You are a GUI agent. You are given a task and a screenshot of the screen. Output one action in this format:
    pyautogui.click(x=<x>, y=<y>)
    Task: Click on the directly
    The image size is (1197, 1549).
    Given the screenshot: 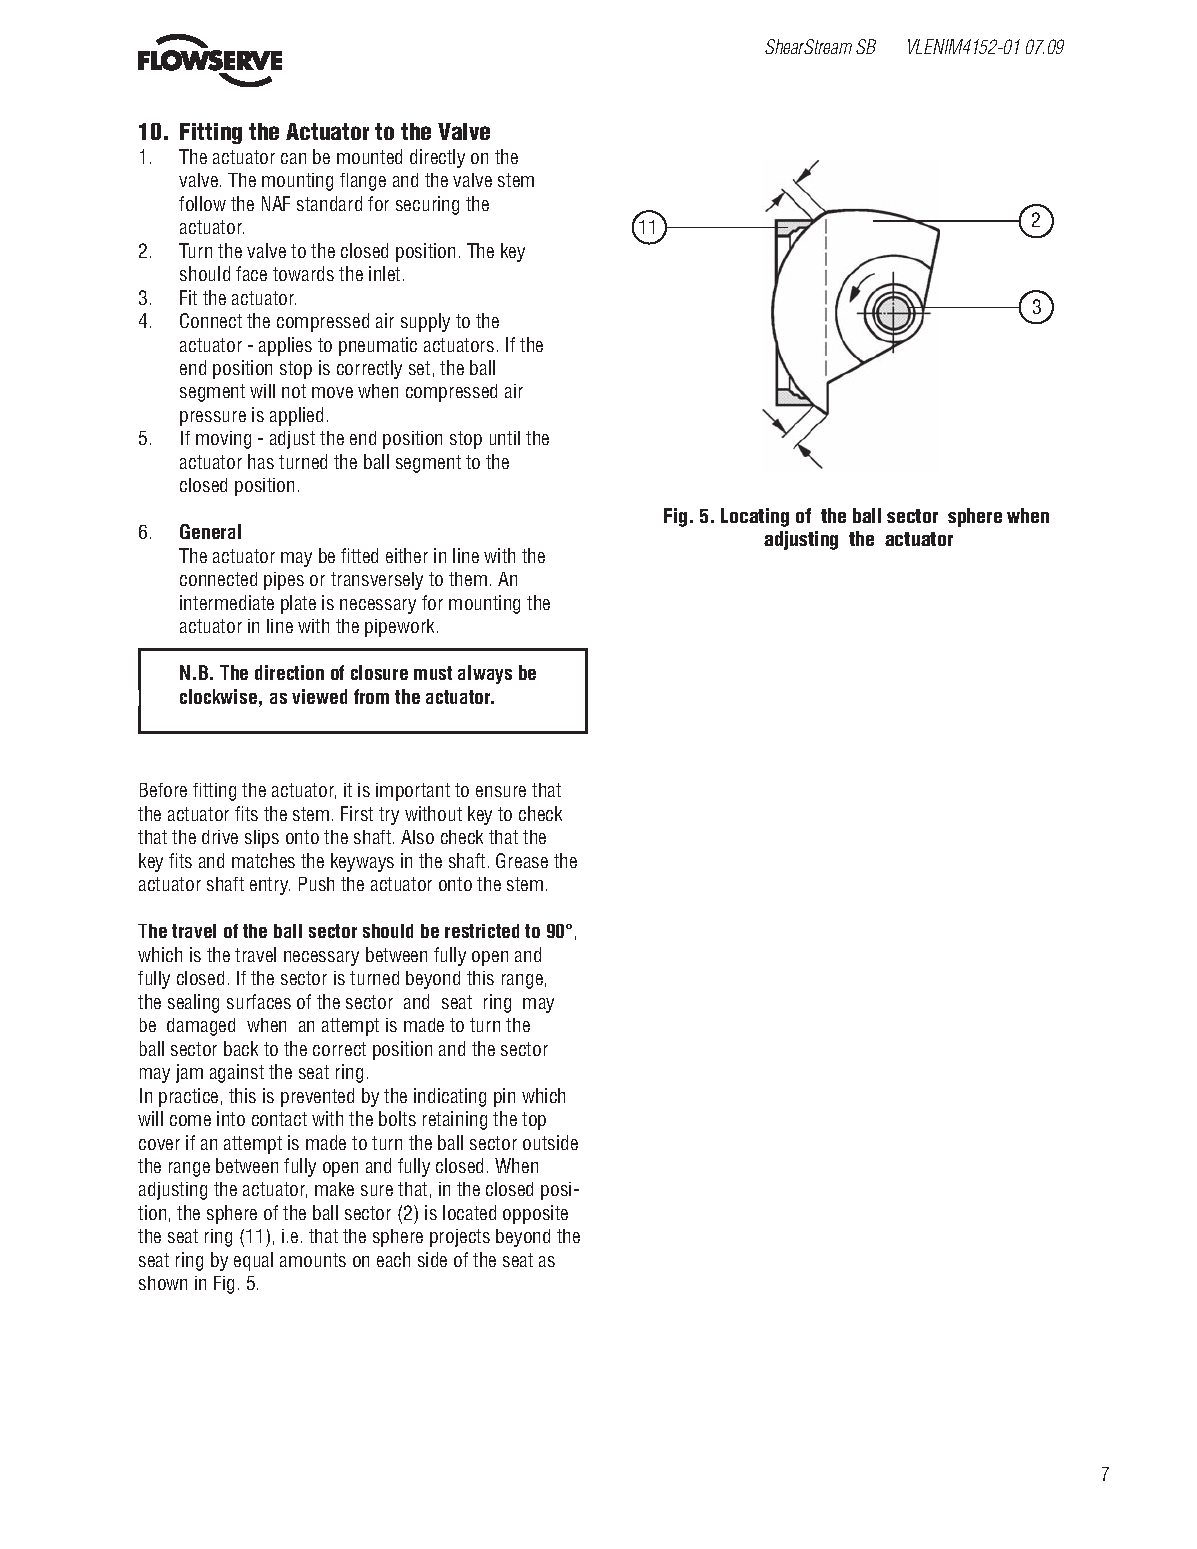 What is the action you would take?
    pyautogui.click(x=437, y=158)
